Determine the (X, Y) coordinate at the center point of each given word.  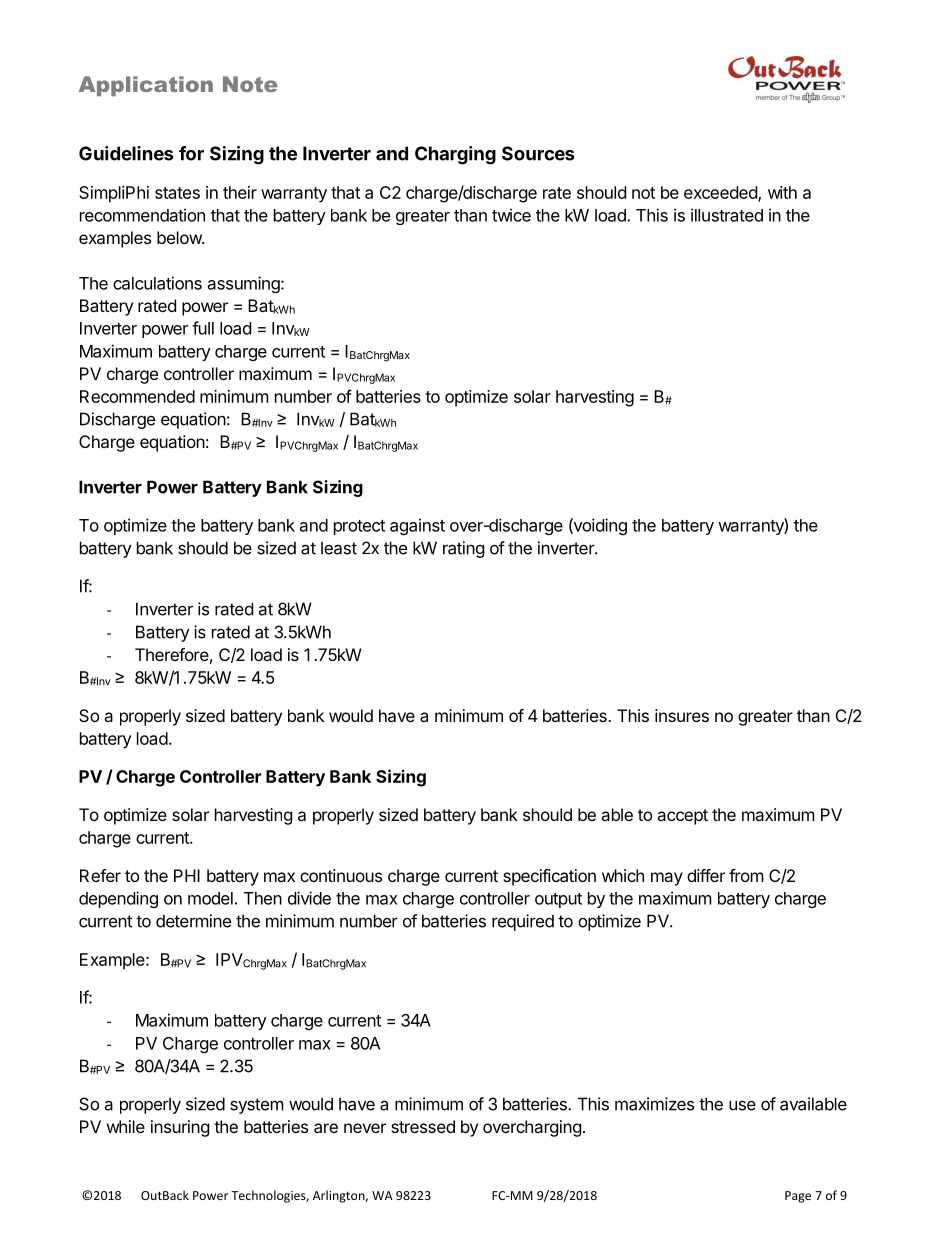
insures (682, 715)
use (742, 1105)
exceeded (721, 194)
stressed (423, 1126)
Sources (538, 153)
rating (464, 549)
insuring (180, 1128)
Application (146, 86)
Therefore (172, 654)
